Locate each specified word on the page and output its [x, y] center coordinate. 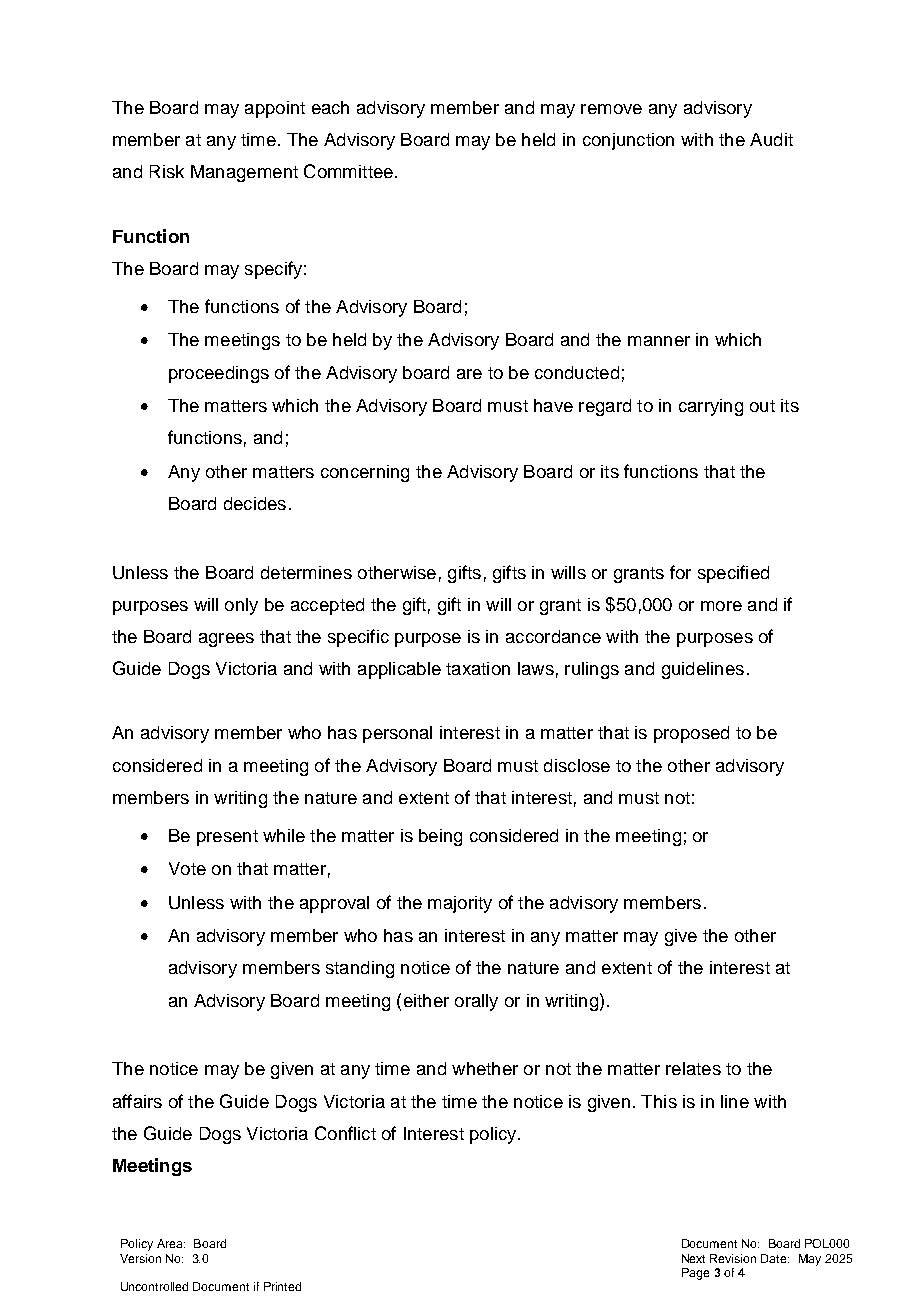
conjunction [628, 141]
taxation [478, 668]
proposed [691, 734]
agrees [226, 640]
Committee [348, 171]
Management [244, 173]
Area [171, 1243]
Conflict [345, 1133]
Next [693, 1258]
